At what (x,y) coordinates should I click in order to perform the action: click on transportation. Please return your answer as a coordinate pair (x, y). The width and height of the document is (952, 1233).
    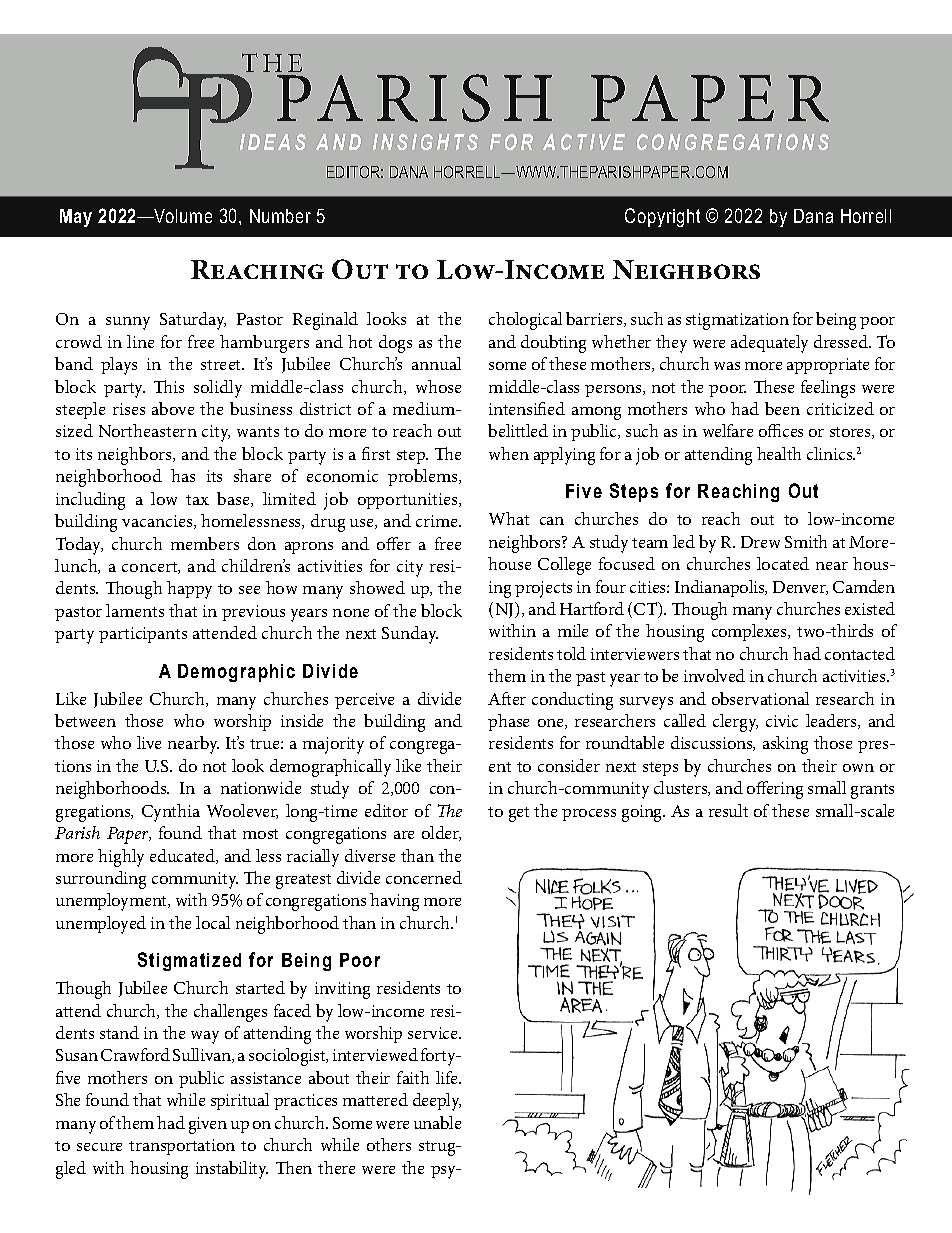
    Looking at the image, I should click on (182, 1147).
